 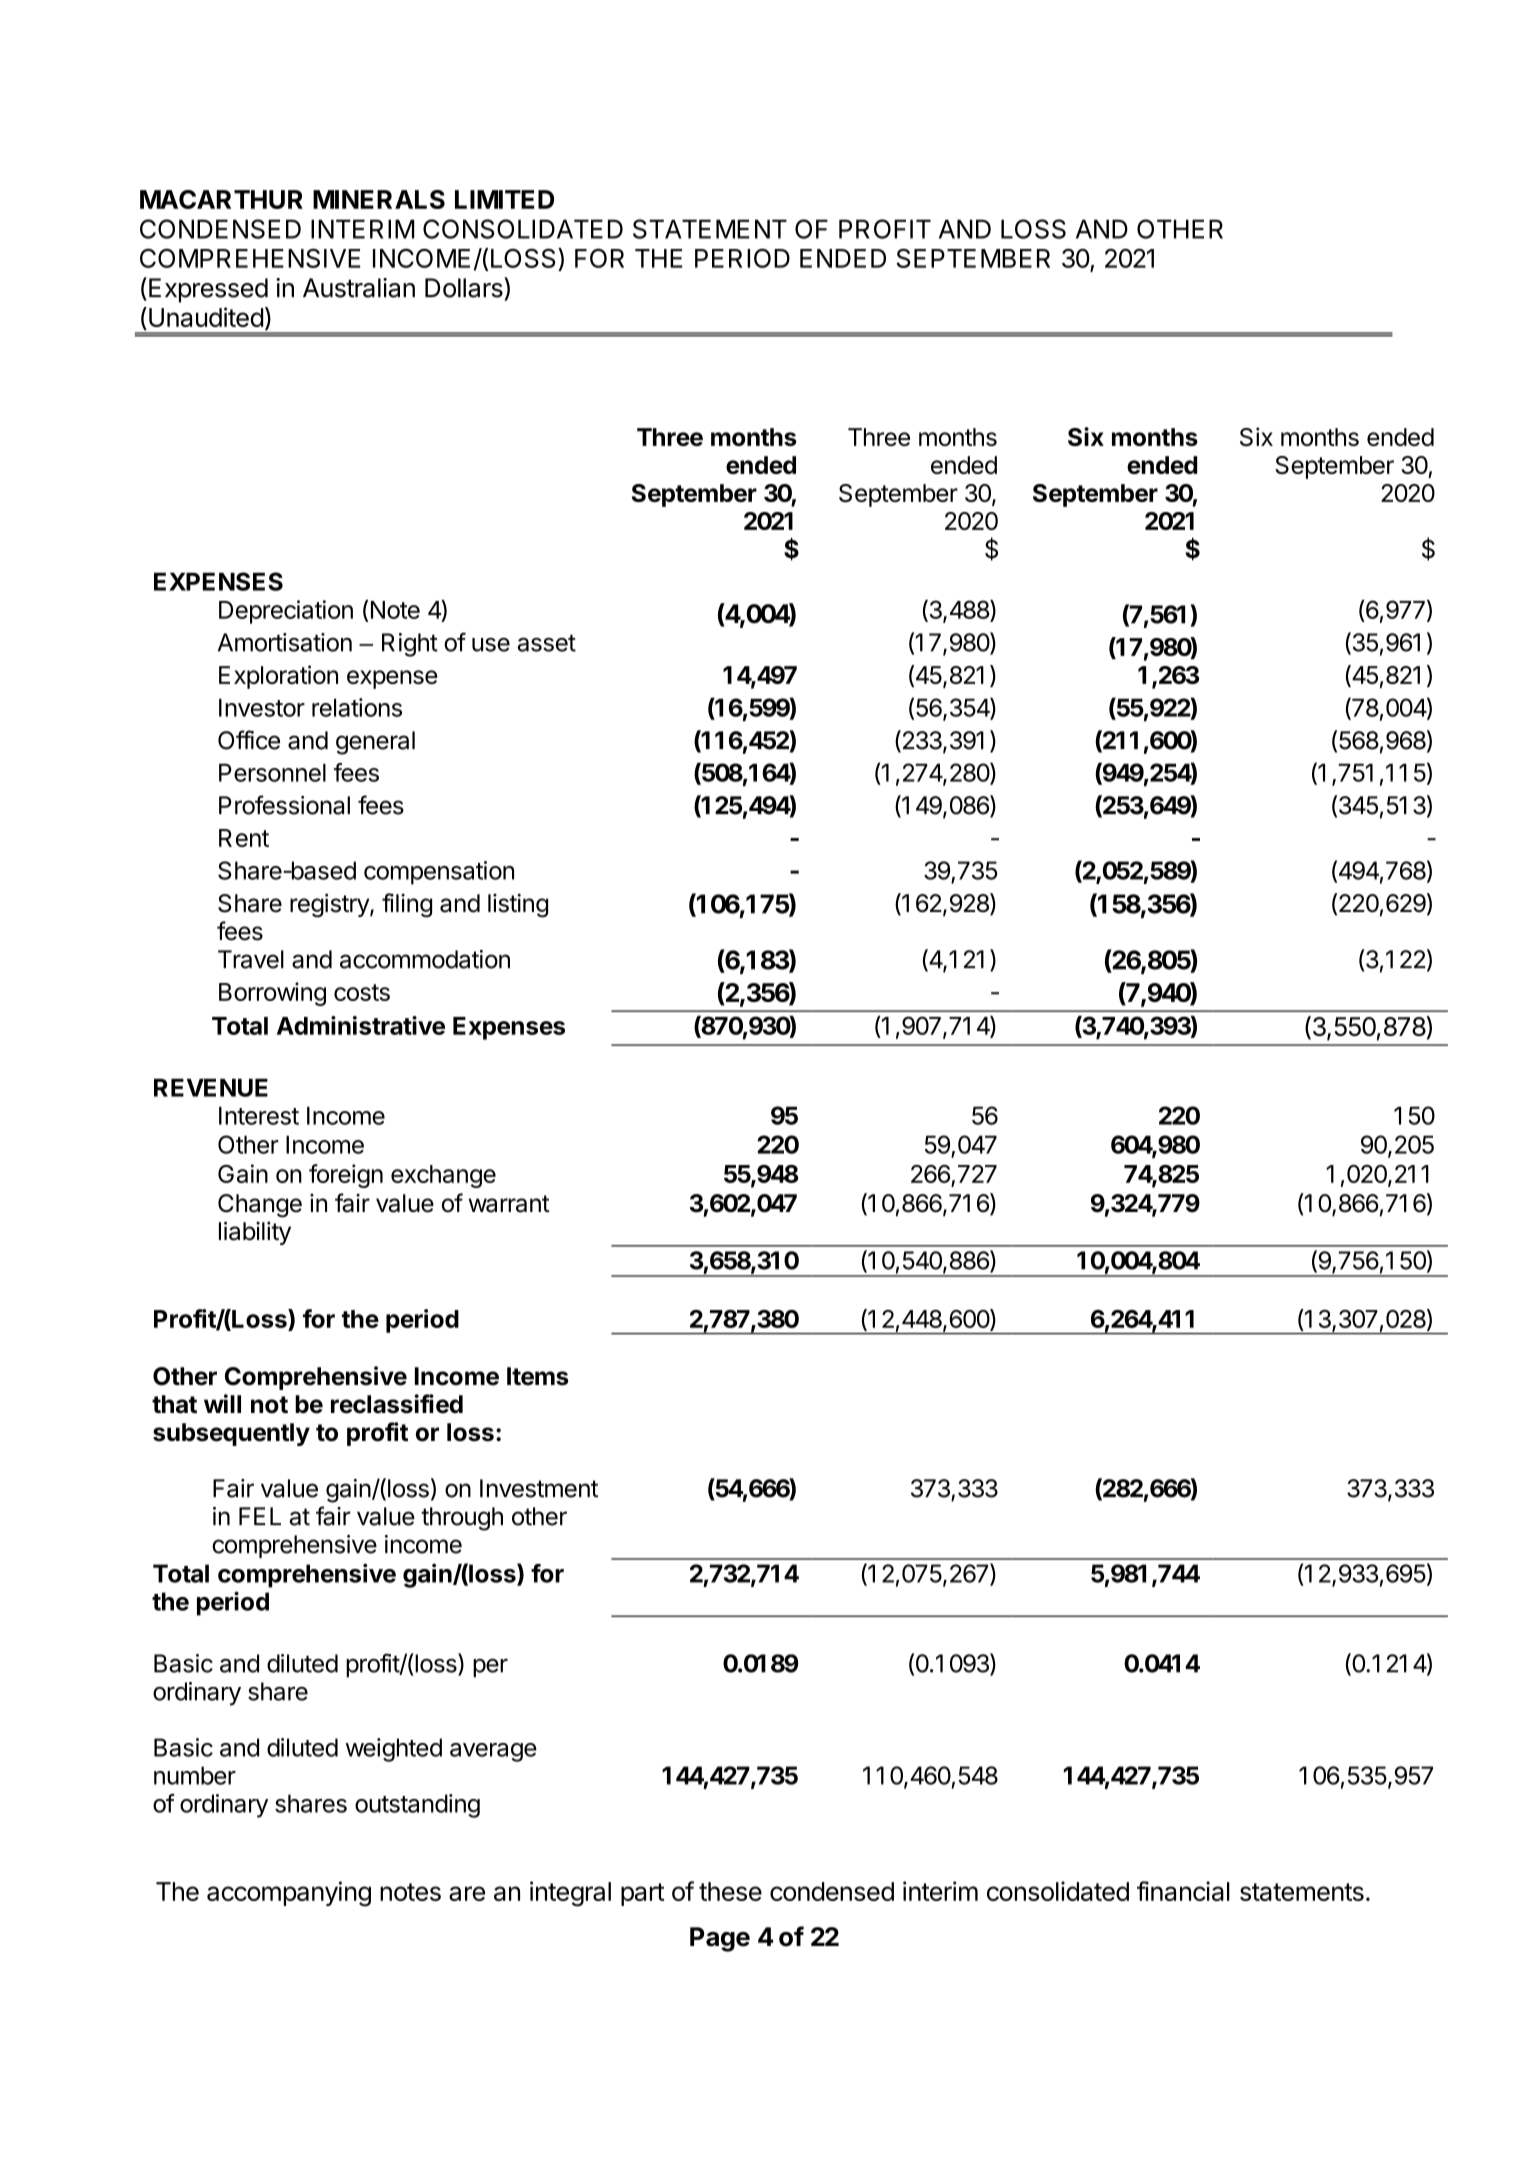 What do you see at coordinates (518, 905) in the page?
I see `listing` at bounding box center [518, 905].
